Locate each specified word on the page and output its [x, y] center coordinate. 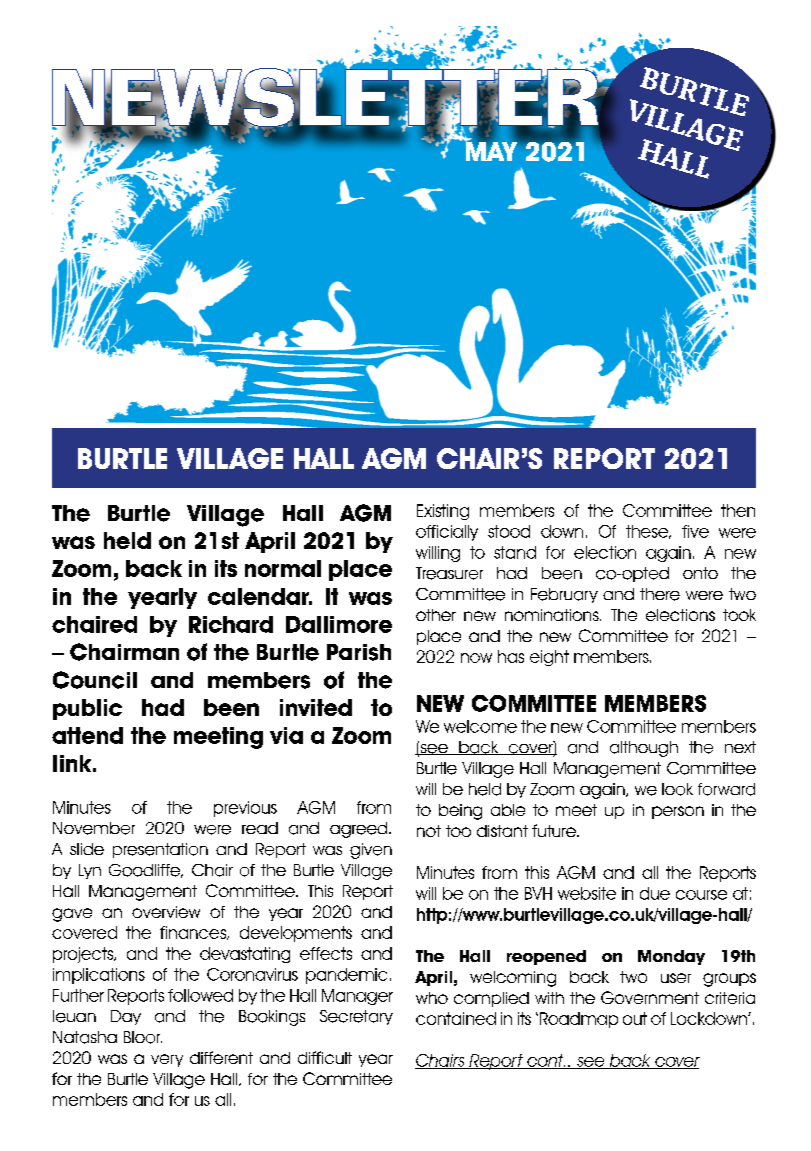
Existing [443, 512]
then [738, 510]
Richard [231, 624]
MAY [492, 150]
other [436, 615]
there [660, 594]
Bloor [143, 1037]
